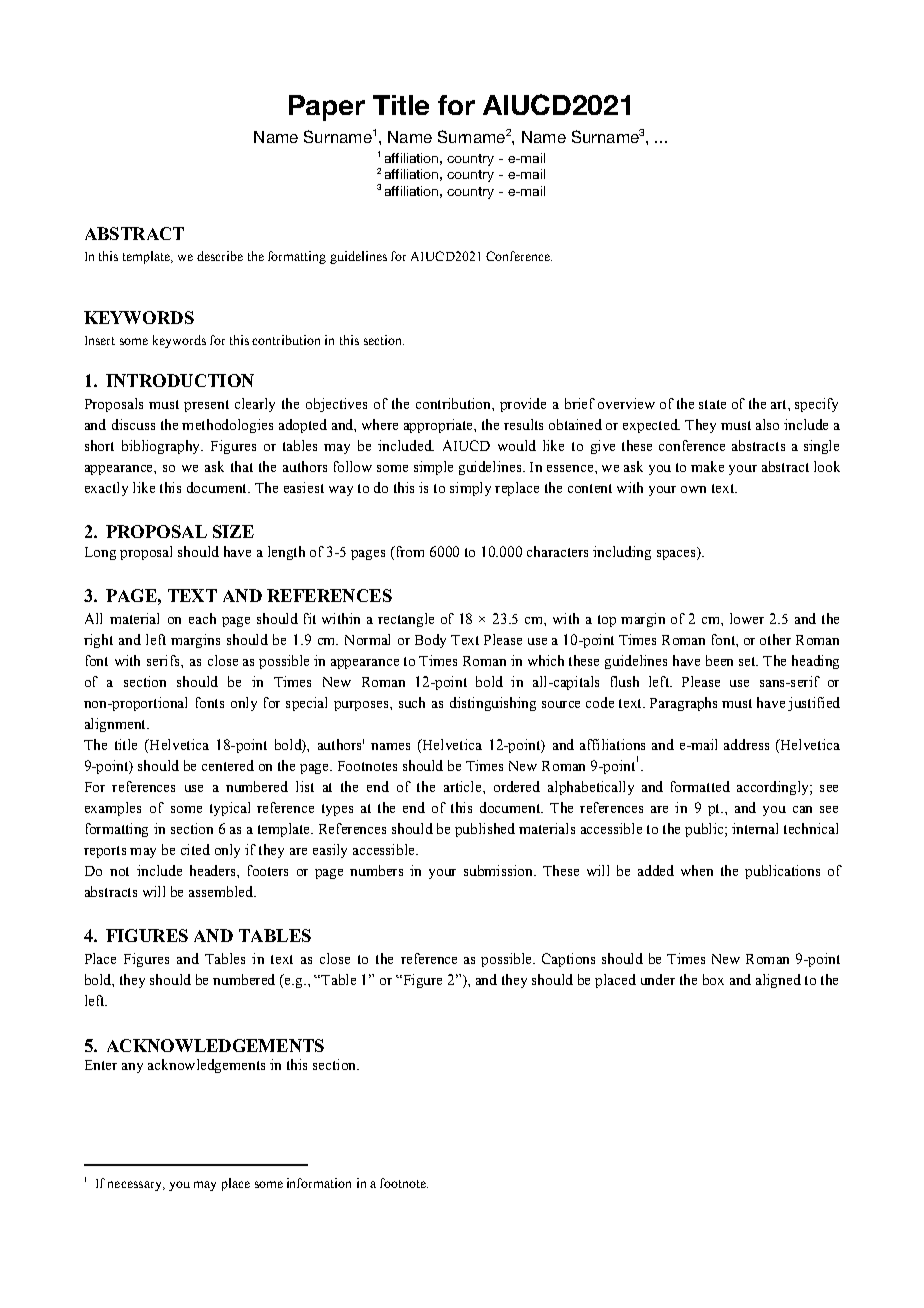 This screenshot has width=924, height=1308. I want to click on from, so click(408, 551).
